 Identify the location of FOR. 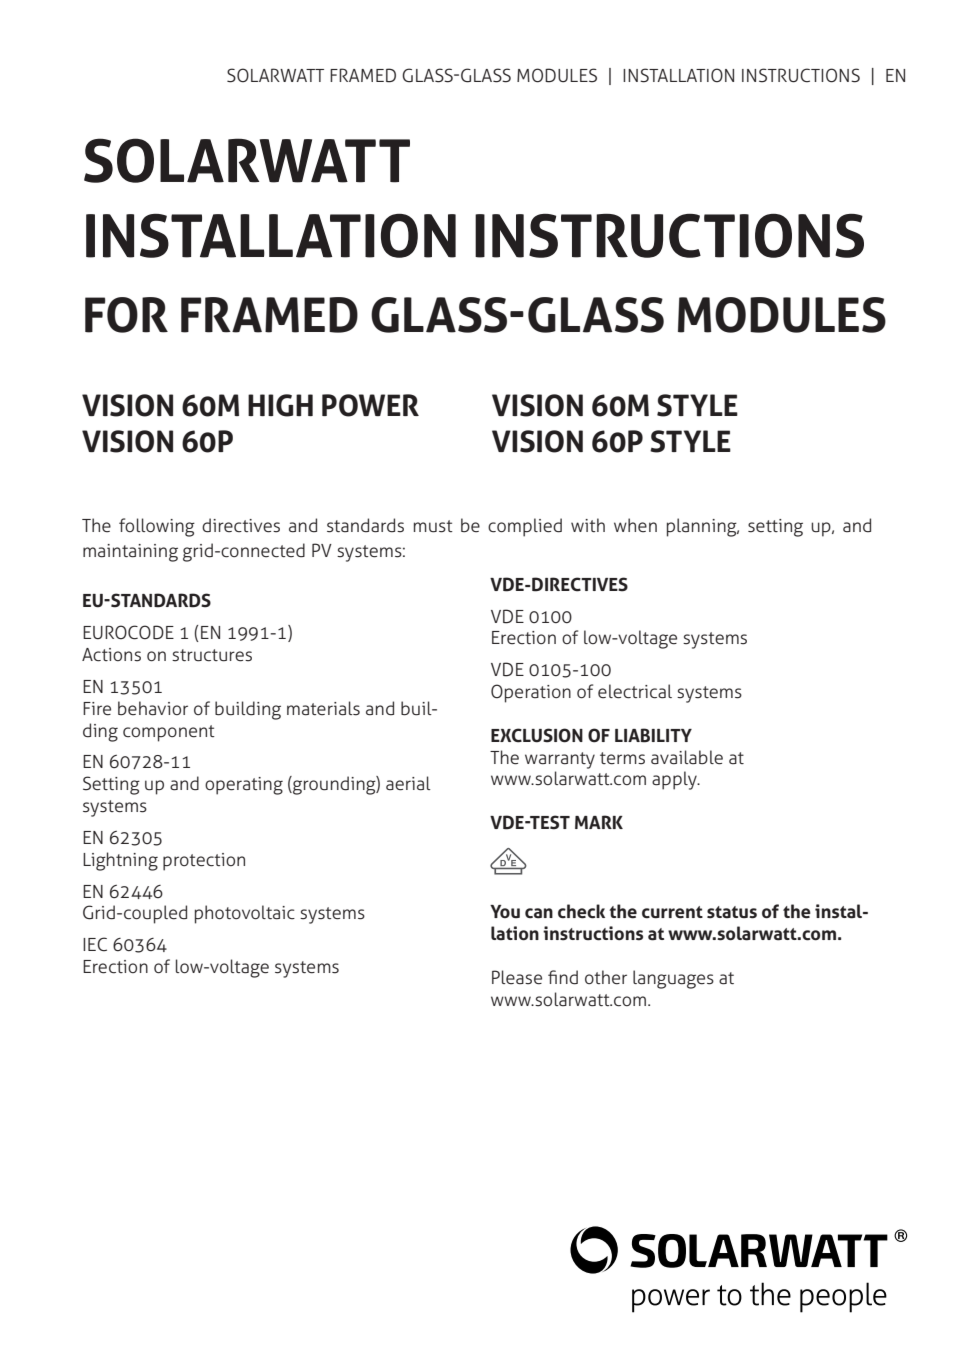
(126, 315).
